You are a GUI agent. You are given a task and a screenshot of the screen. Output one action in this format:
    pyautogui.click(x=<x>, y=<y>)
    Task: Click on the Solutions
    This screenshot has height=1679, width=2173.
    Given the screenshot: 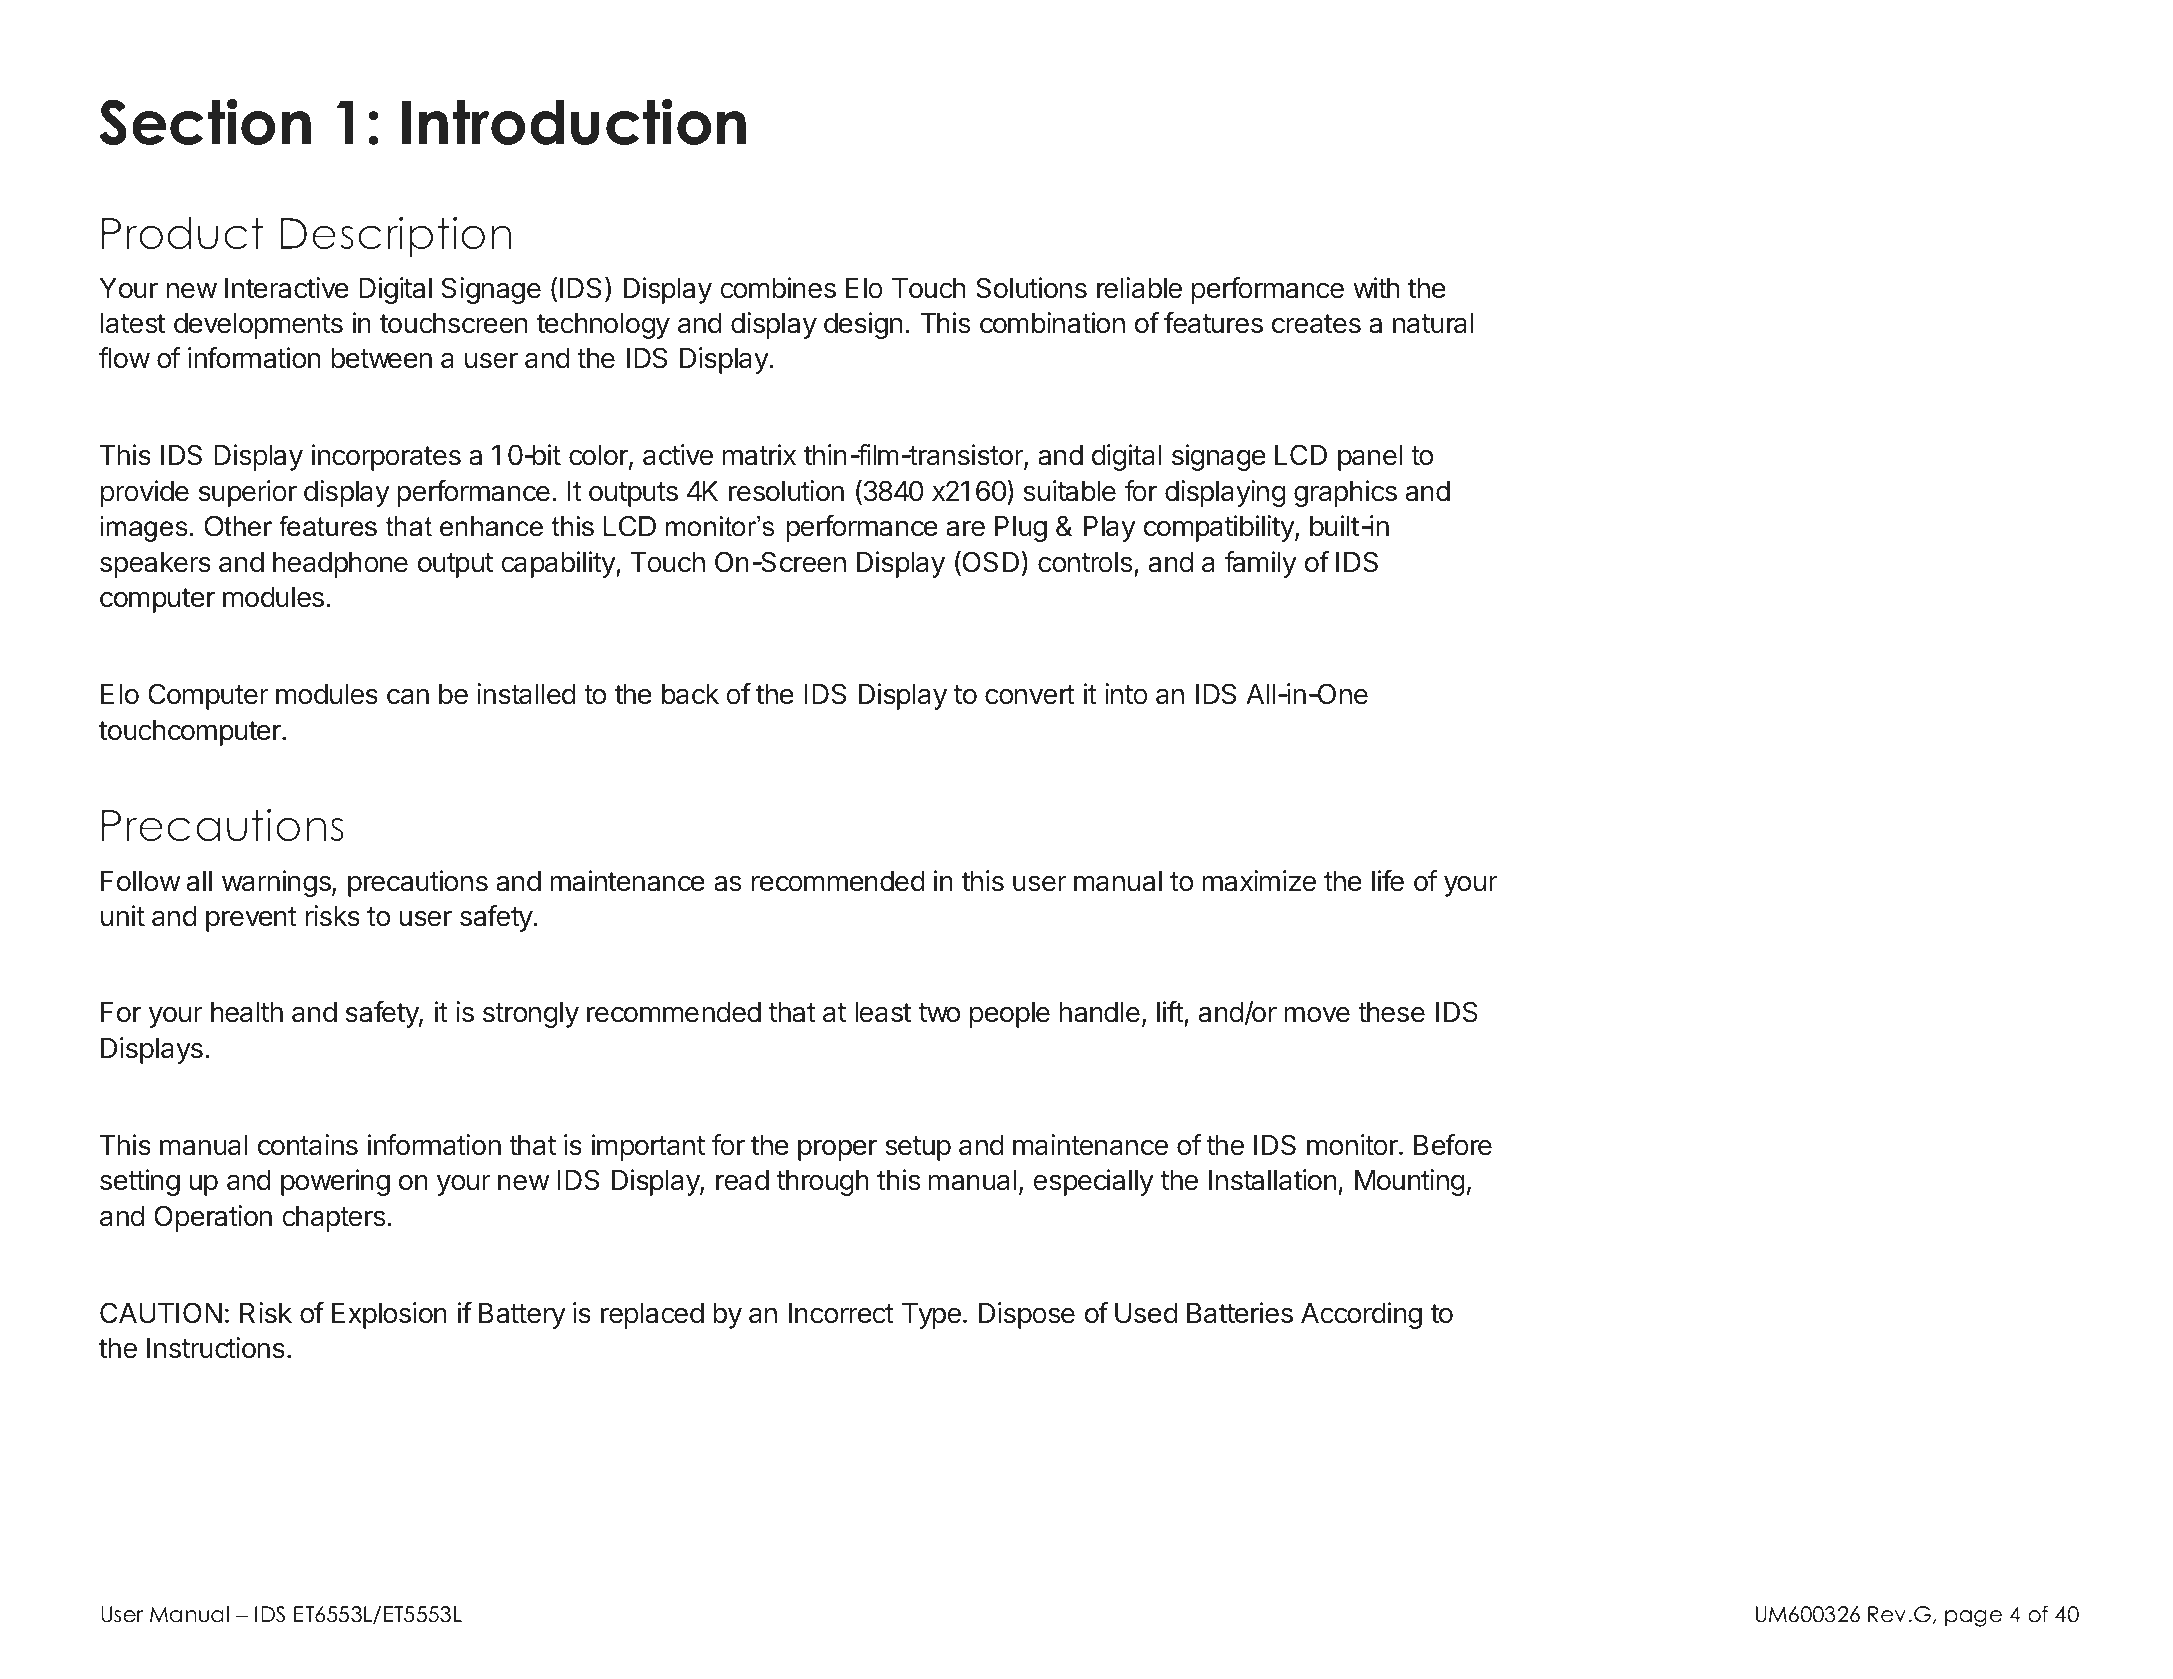 What is the action you would take?
    pyautogui.click(x=1031, y=288)
